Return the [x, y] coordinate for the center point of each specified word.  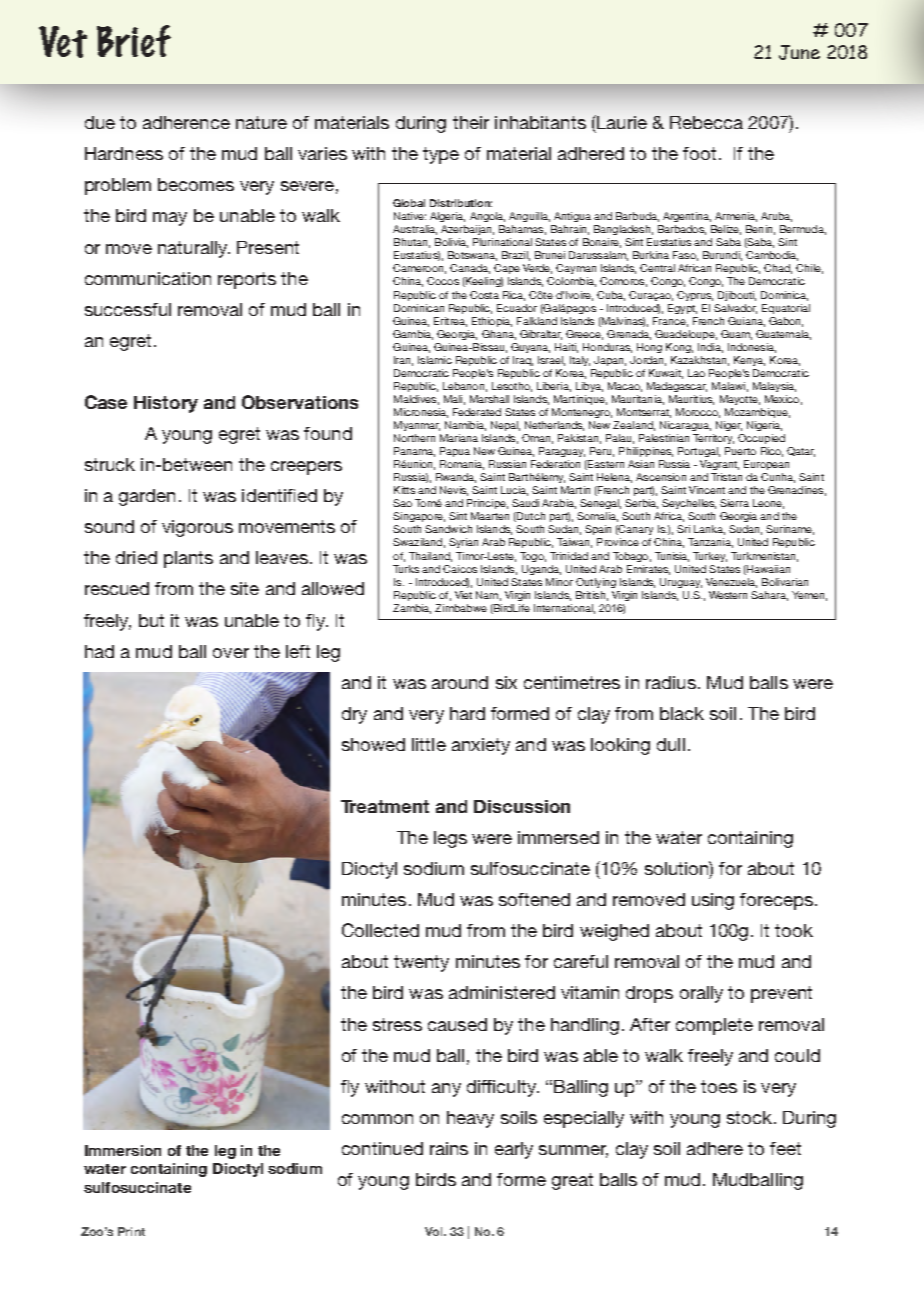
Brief [134, 41]
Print [131, 1231]
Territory [713, 439]
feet [785, 1148]
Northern [414, 438]
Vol [435, 1231]
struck [110, 464]
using [713, 901]
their [471, 122]
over [231, 653]
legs [450, 839]
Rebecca [706, 122]
